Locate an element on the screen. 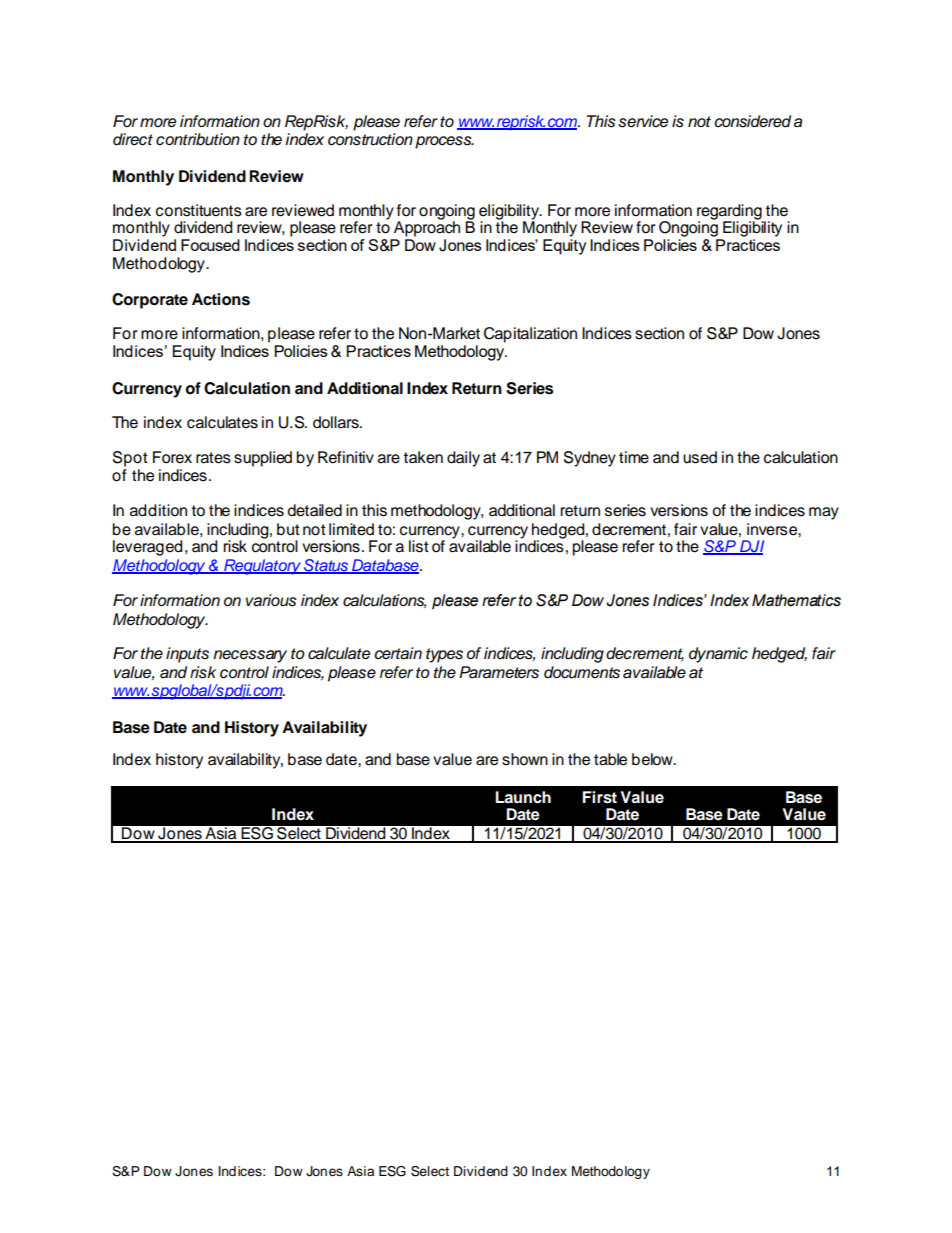 The height and width of the screenshot is (1233, 952). considered is located at coordinates (752, 121).
